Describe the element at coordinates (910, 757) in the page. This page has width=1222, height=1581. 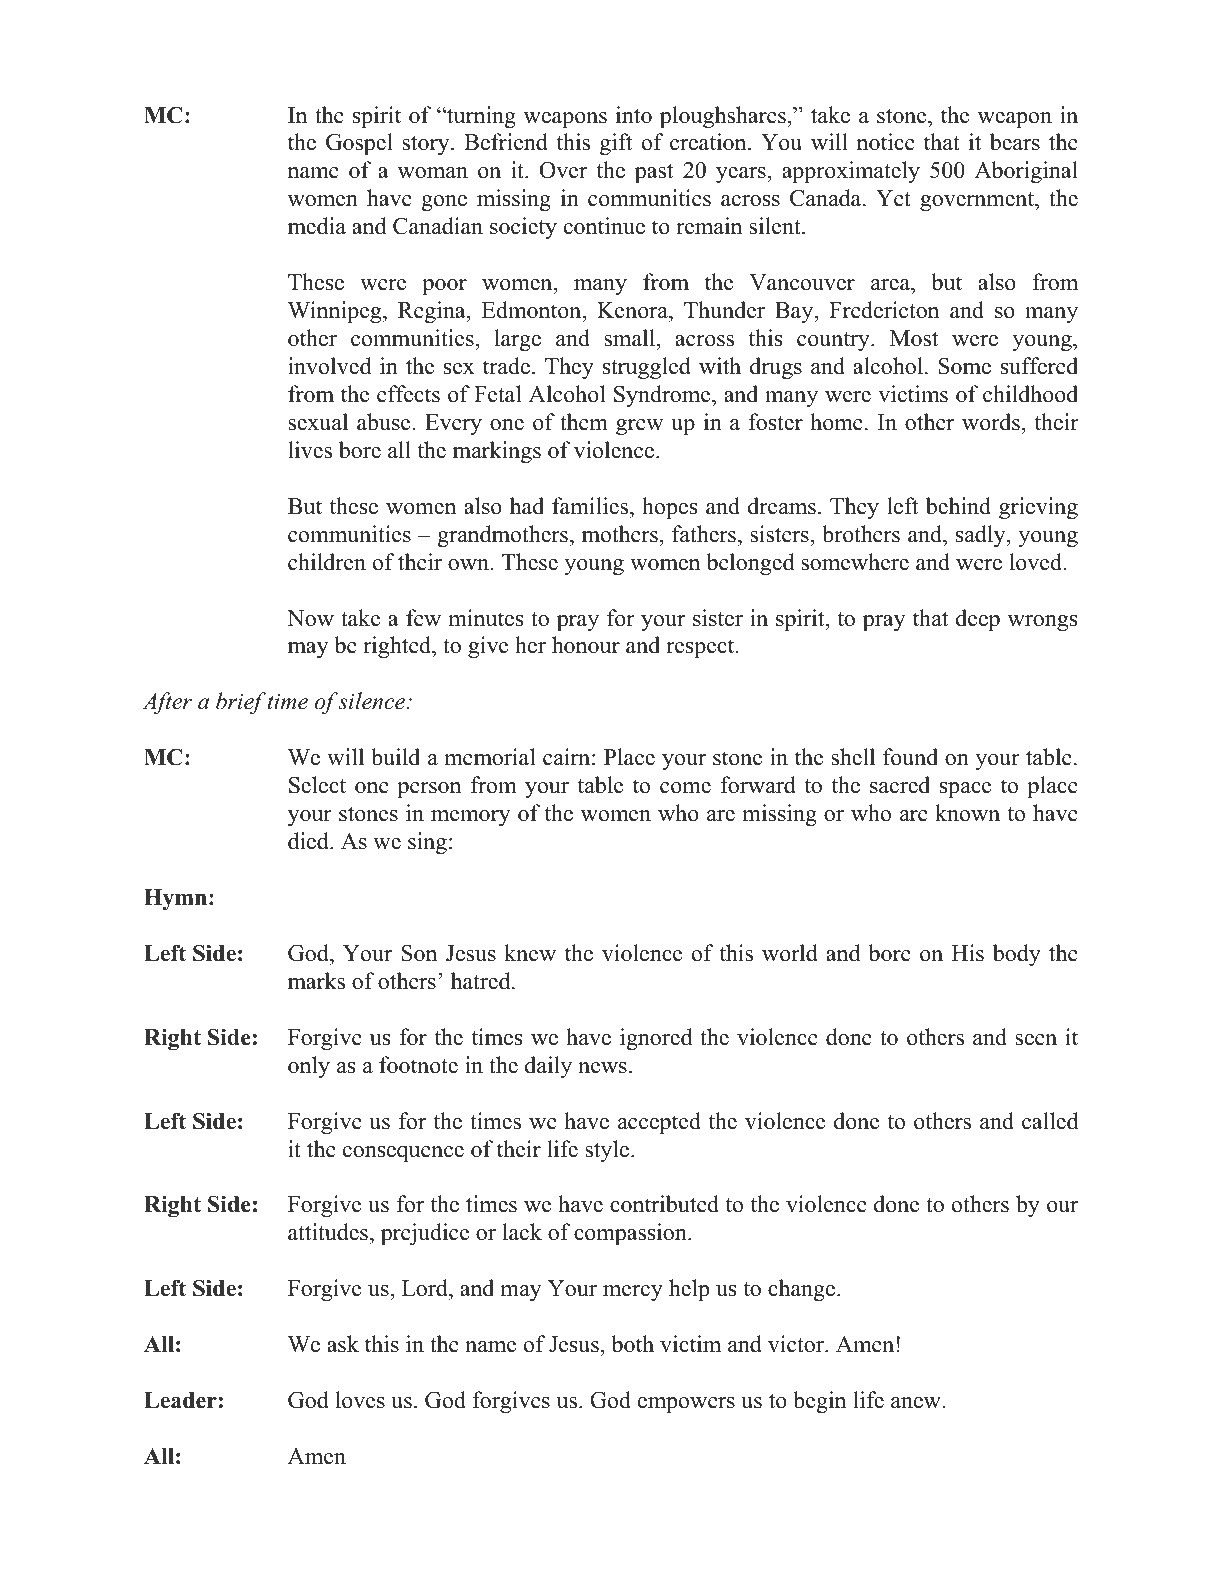
I see `found` at that location.
